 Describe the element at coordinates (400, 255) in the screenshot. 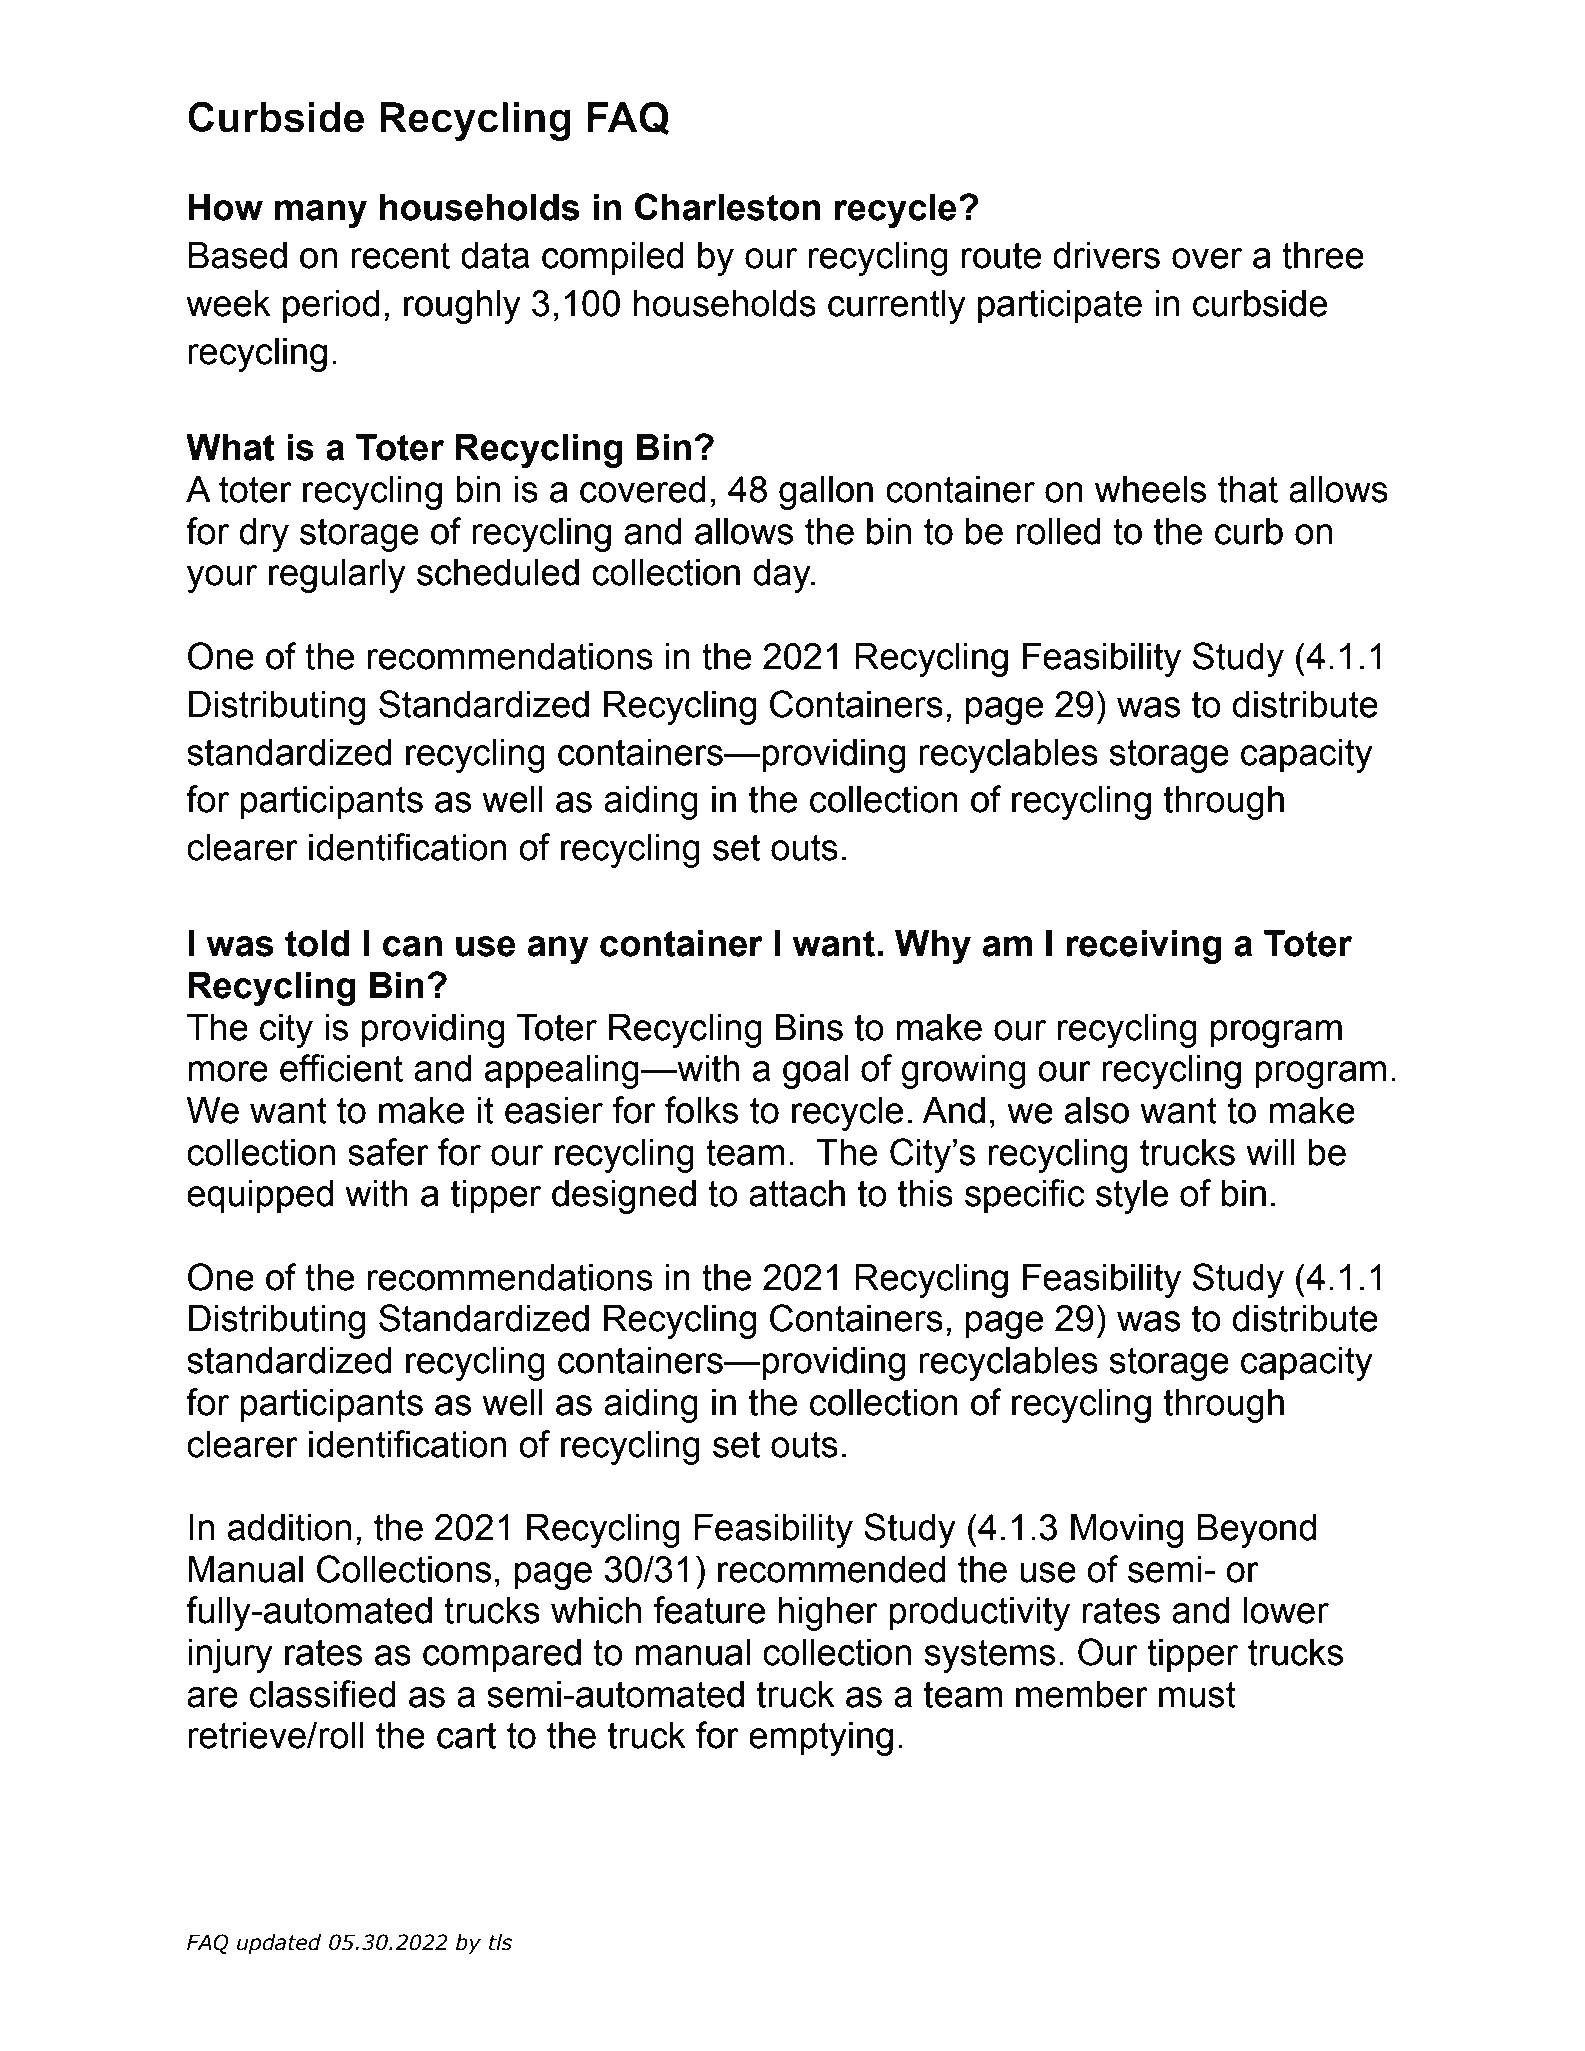

I see `recent` at that location.
